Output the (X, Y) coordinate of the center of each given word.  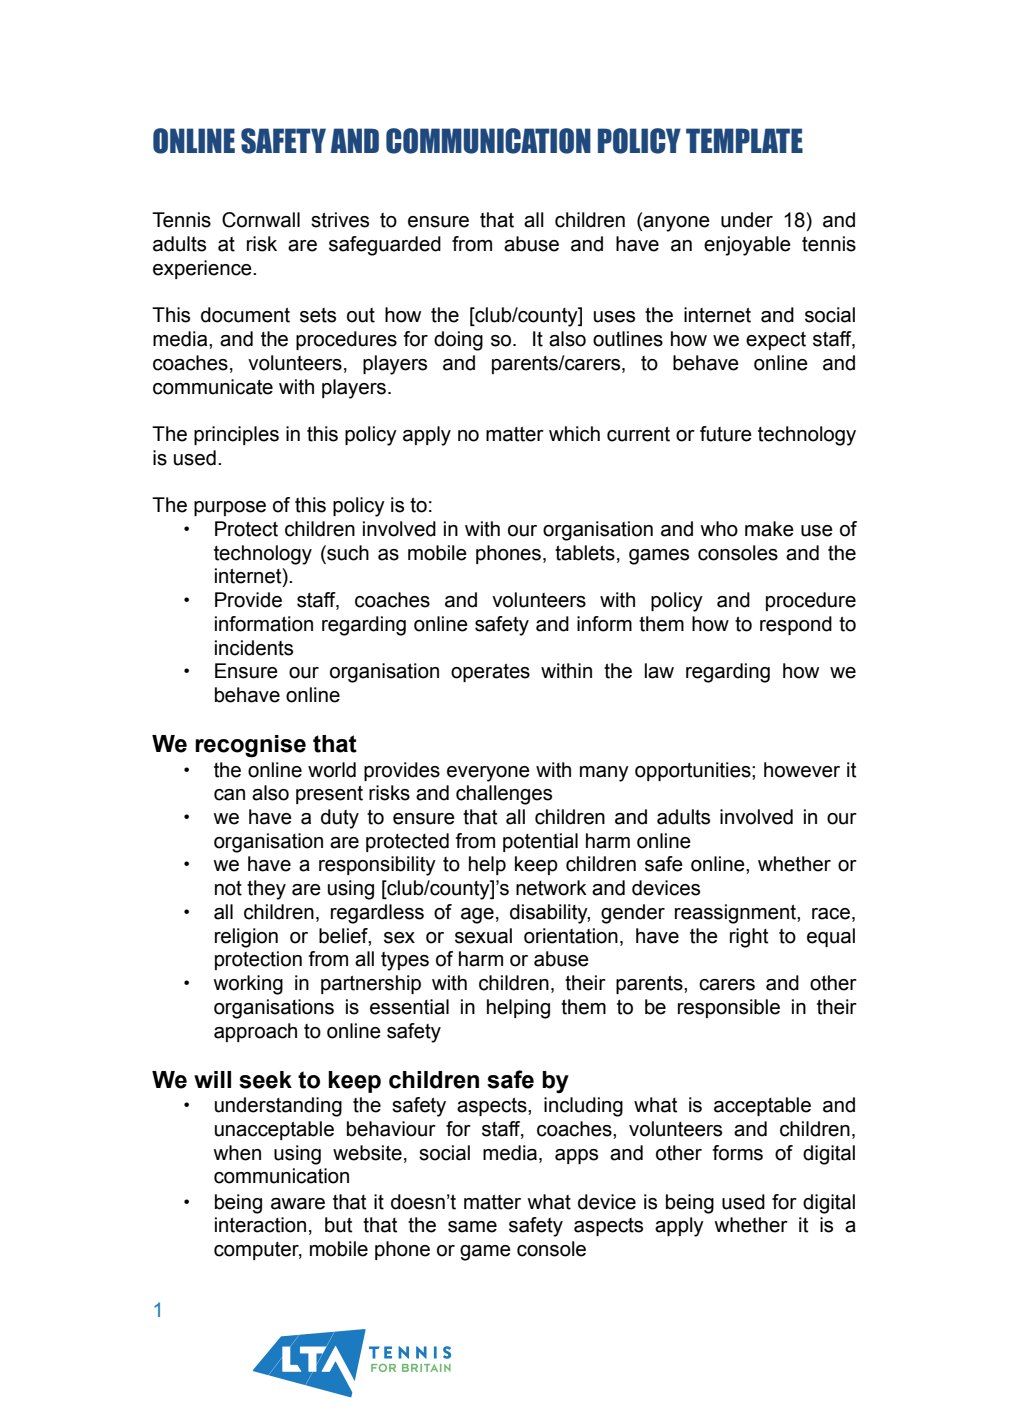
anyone (676, 224)
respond (796, 625)
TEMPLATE (744, 140)
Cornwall (261, 220)
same (472, 1227)
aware (298, 1204)
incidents (254, 648)
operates (490, 673)
